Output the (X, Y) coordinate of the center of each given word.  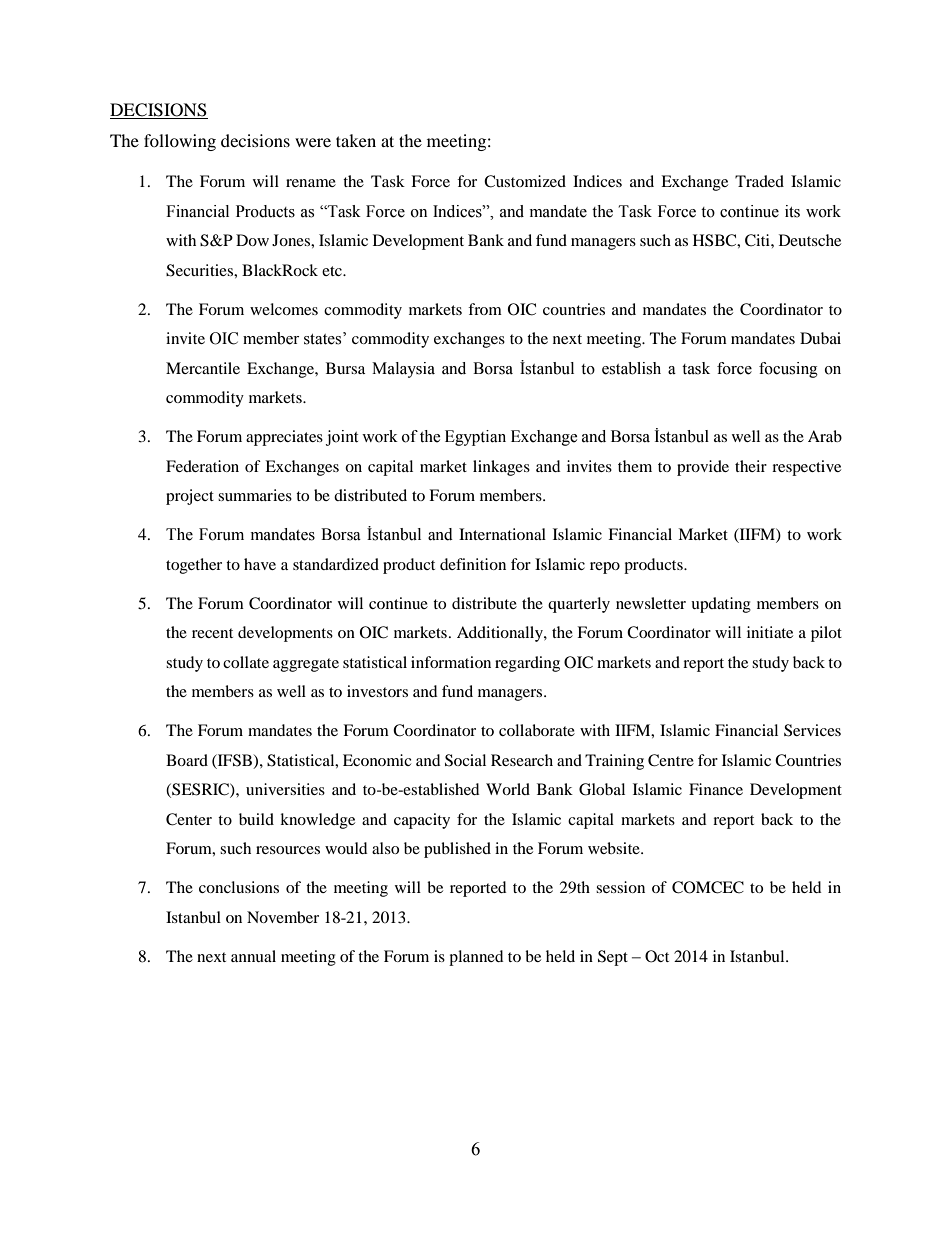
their (751, 466)
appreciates (284, 438)
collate (246, 662)
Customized (525, 181)
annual (253, 956)
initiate (770, 632)
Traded (759, 181)
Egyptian (475, 438)
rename (311, 183)
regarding (527, 664)
